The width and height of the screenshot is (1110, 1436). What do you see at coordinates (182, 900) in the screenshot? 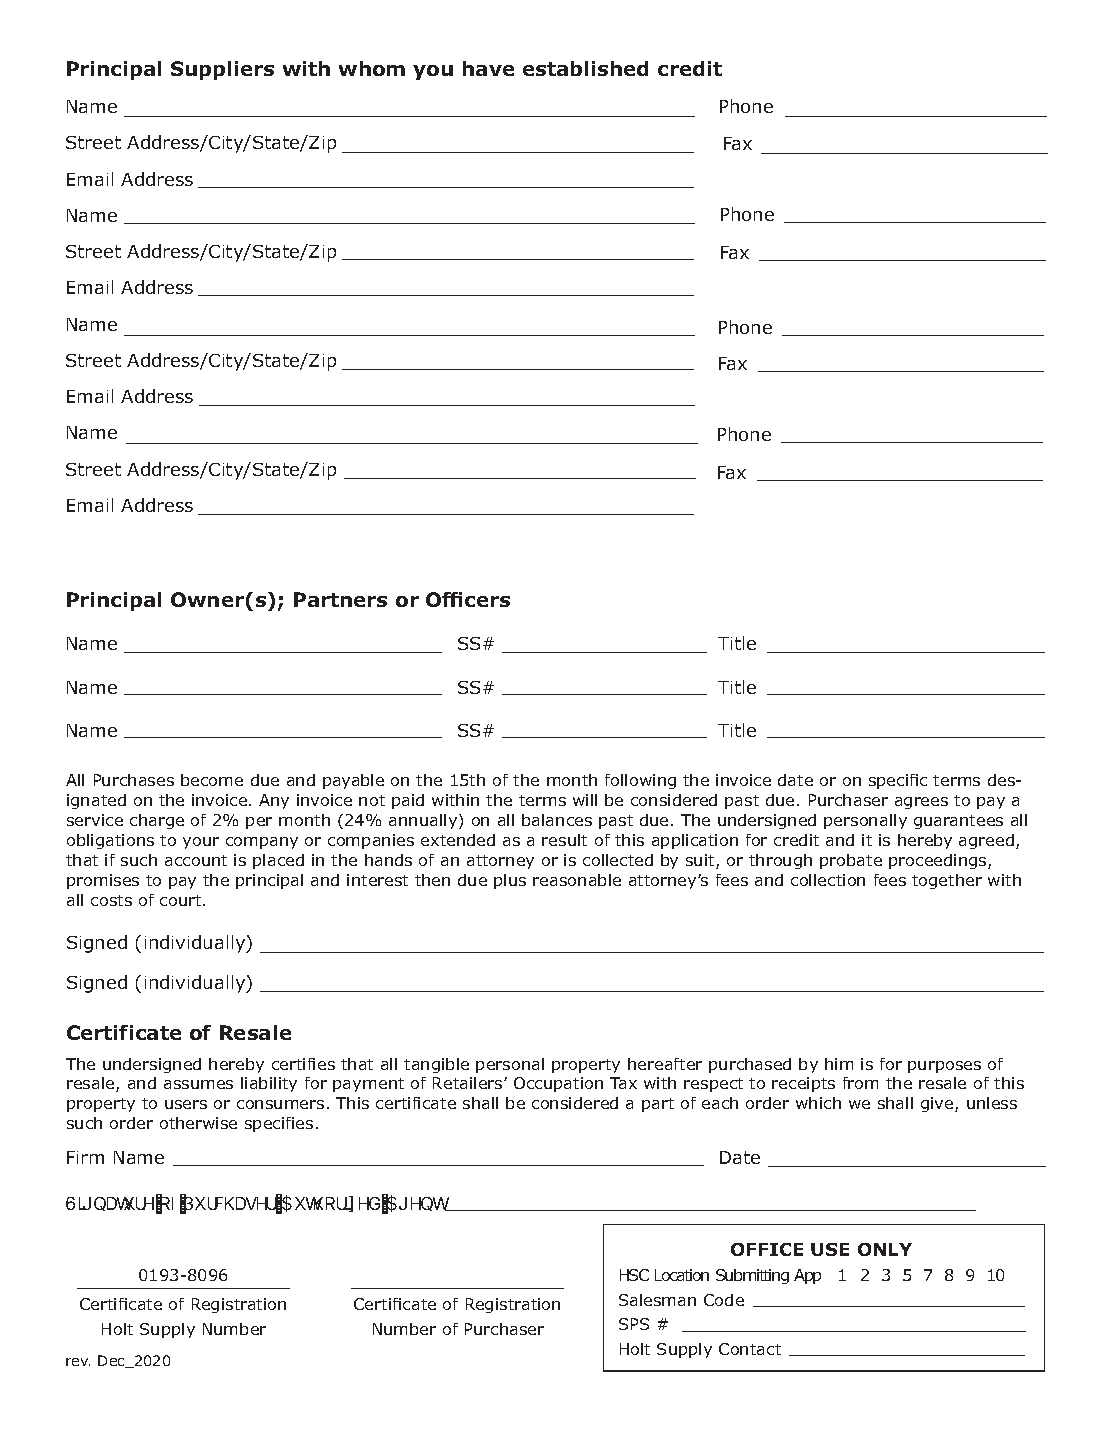
I see `court` at bounding box center [182, 900].
